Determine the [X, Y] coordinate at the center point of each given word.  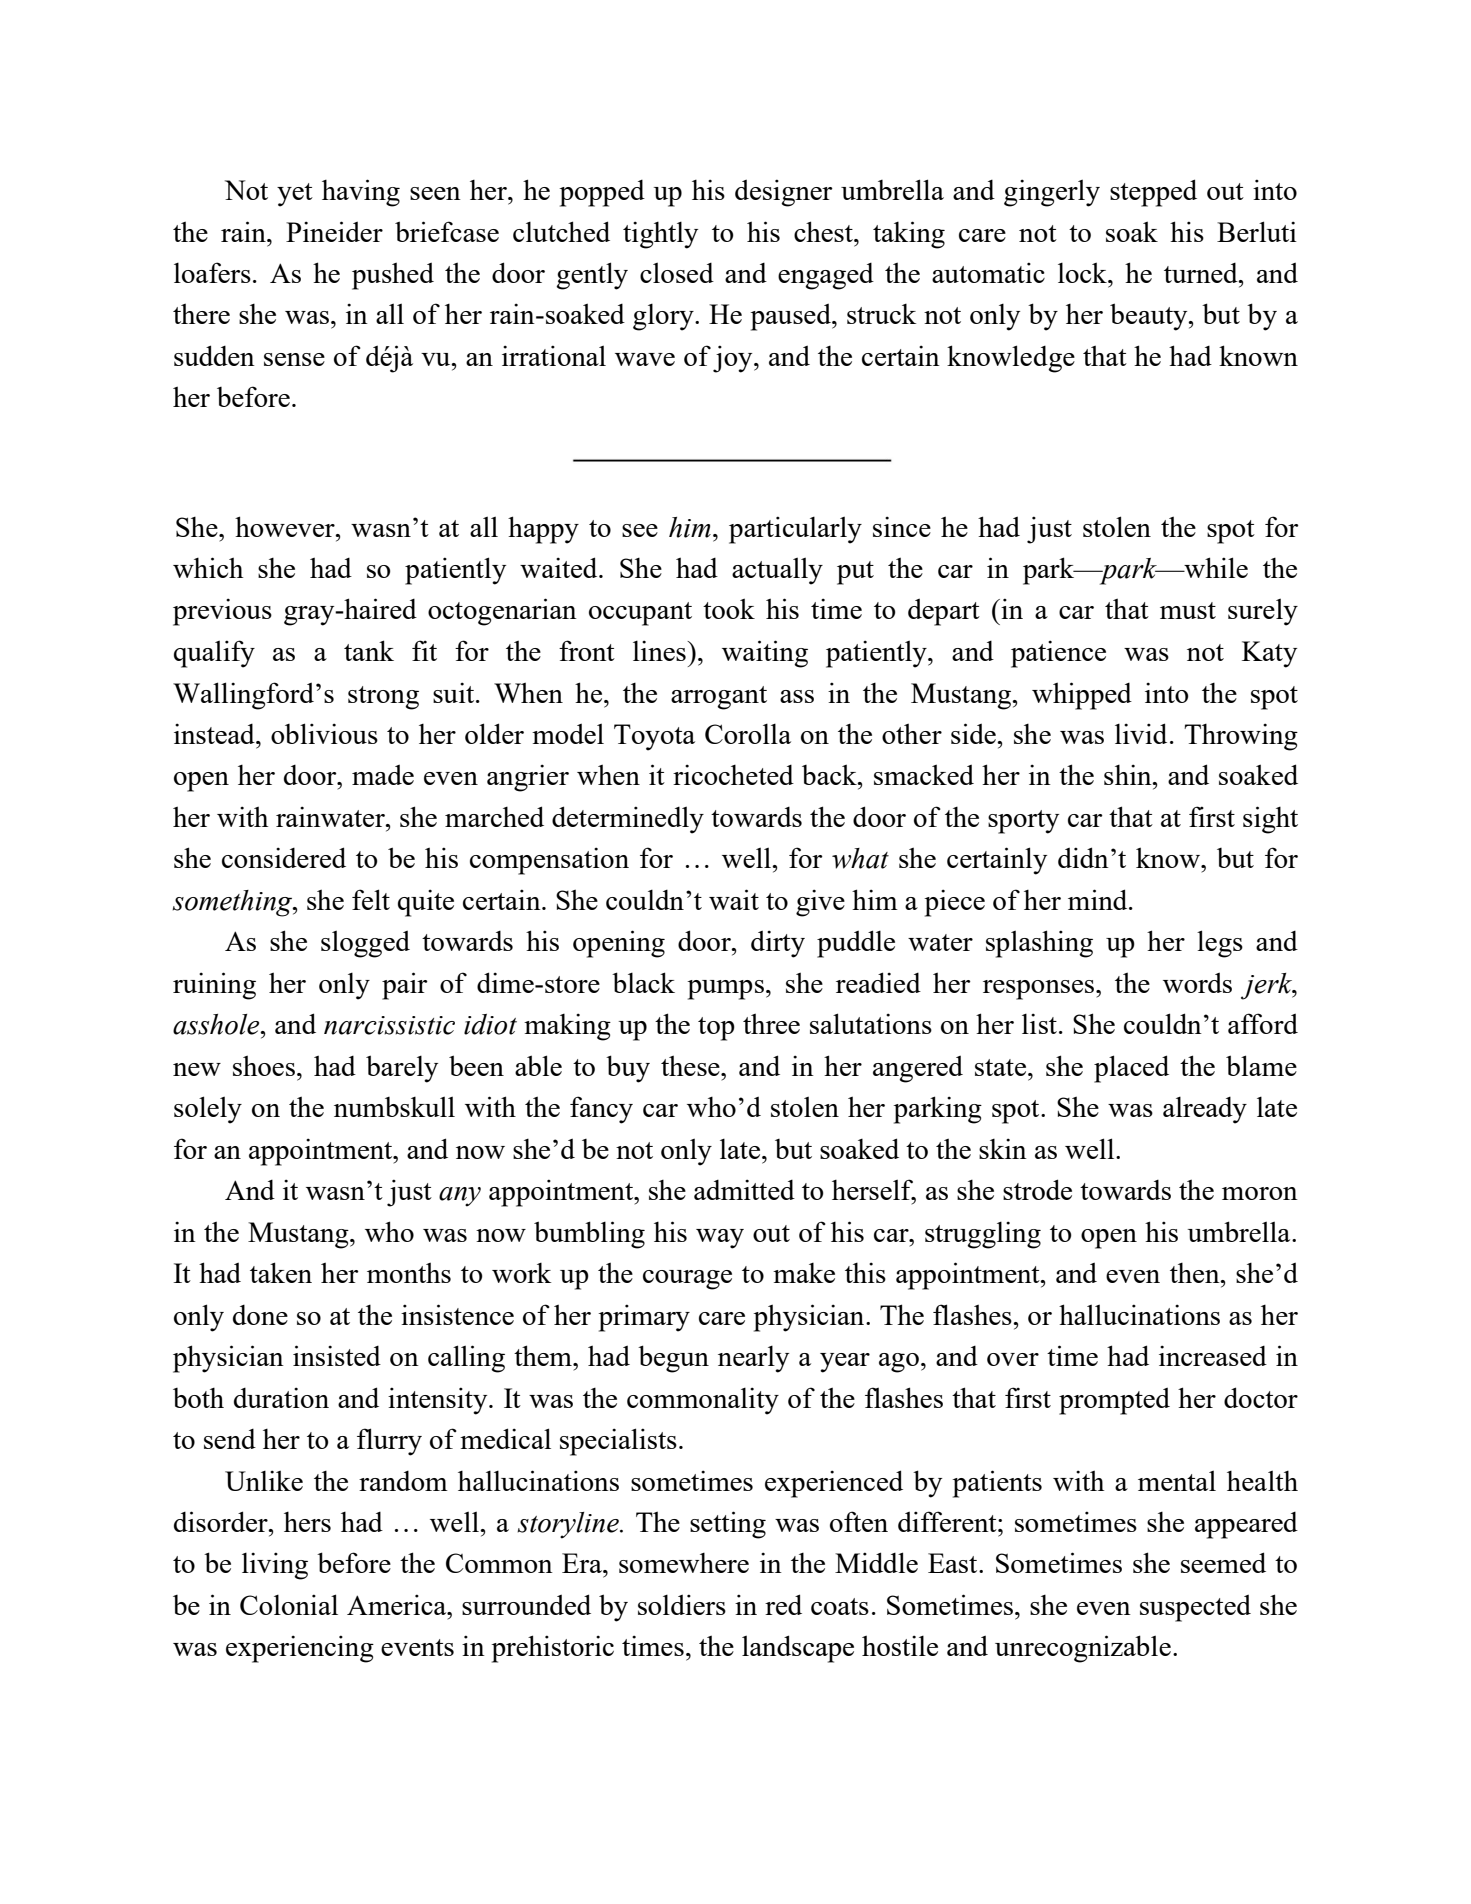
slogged [365, 944]
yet [295, 195]
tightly [660, 235]
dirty [778, 944]
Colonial [289, 1604]
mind [1099, 899]
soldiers [682, 1604]
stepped [1153, 193]
